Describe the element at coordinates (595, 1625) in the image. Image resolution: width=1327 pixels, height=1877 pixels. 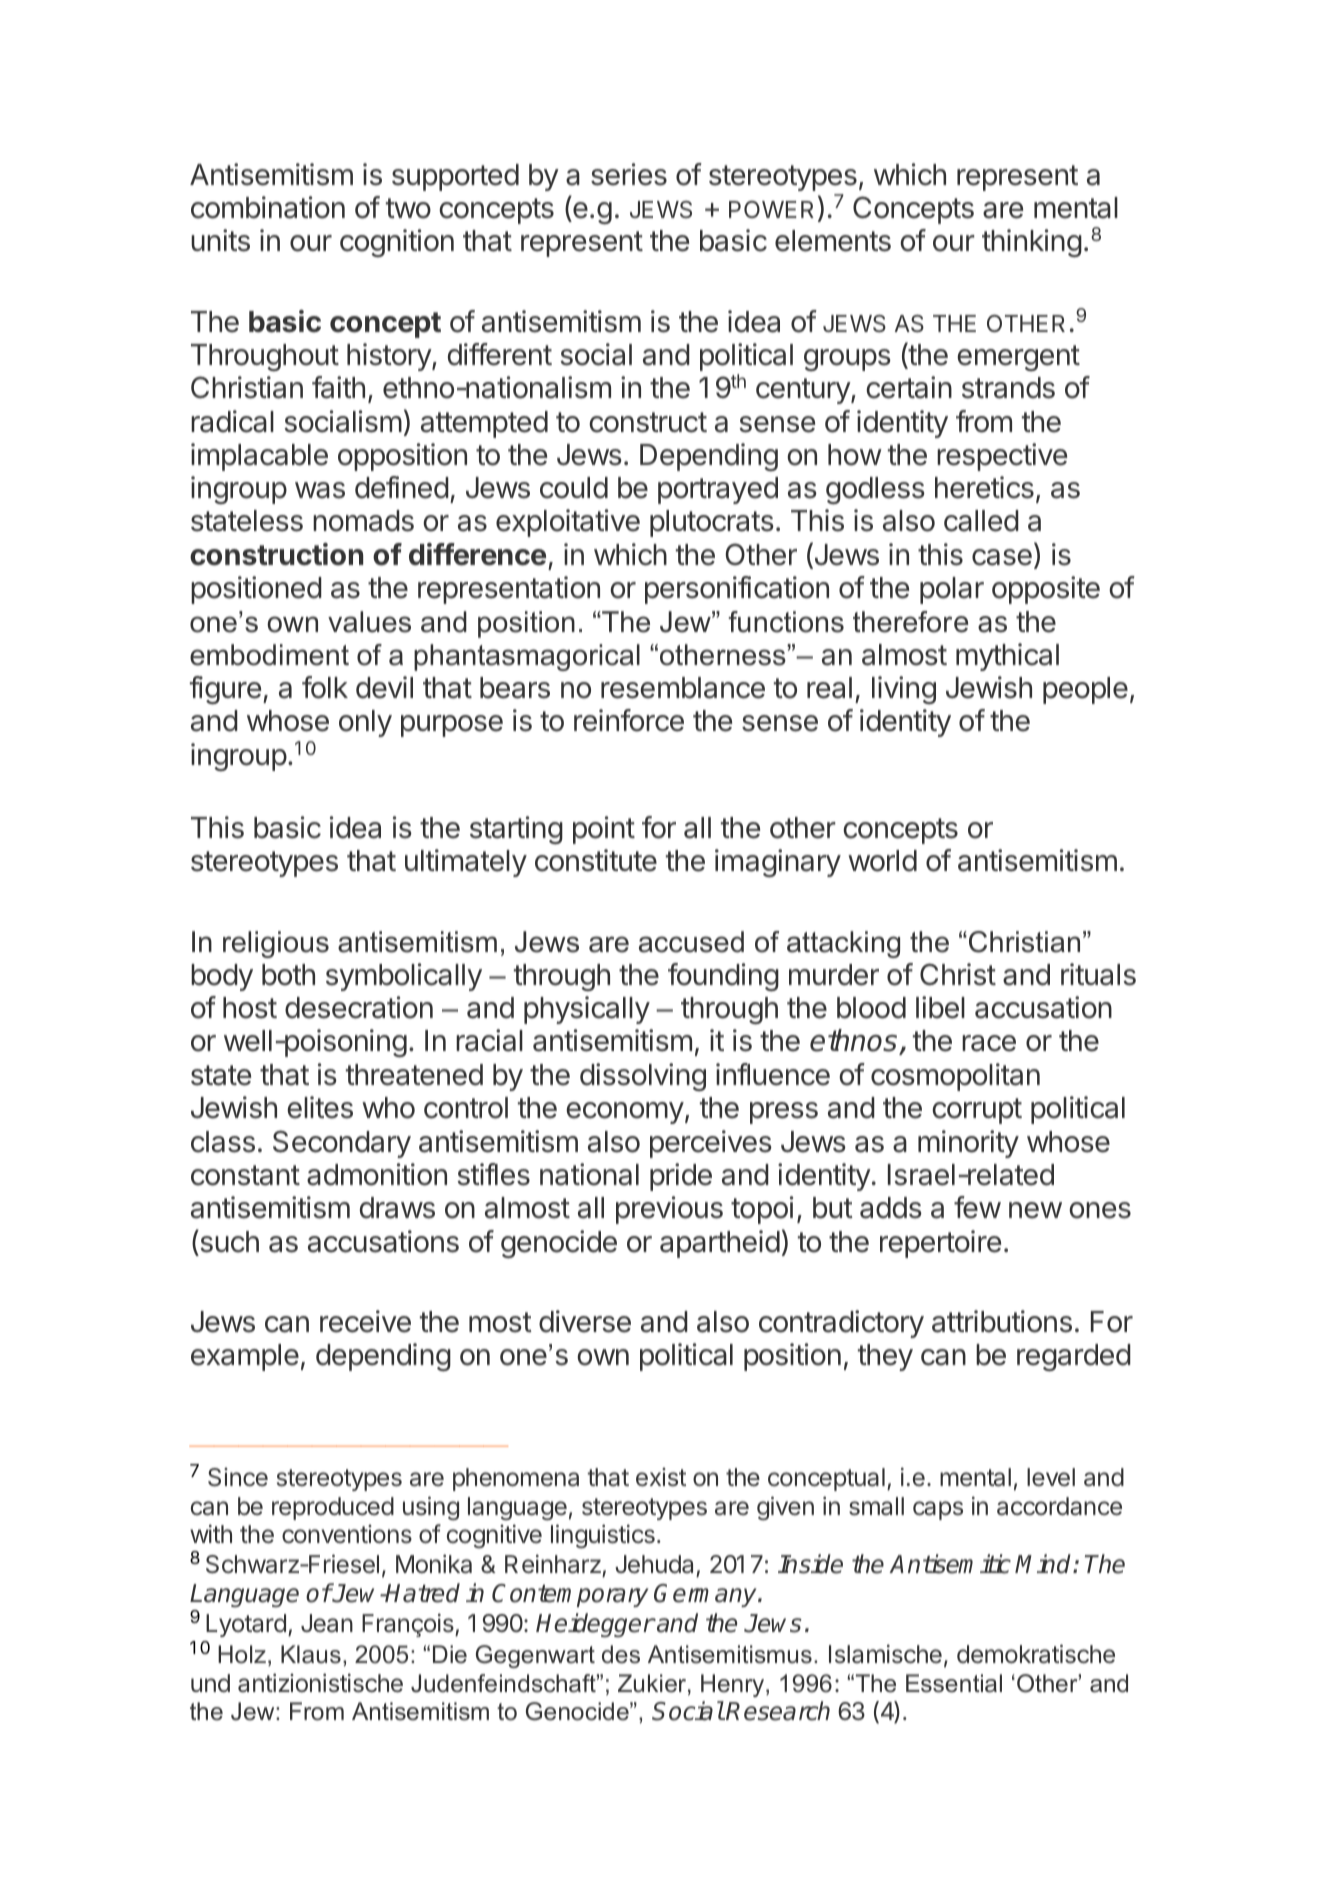
I see `Heidegger` at that location.
